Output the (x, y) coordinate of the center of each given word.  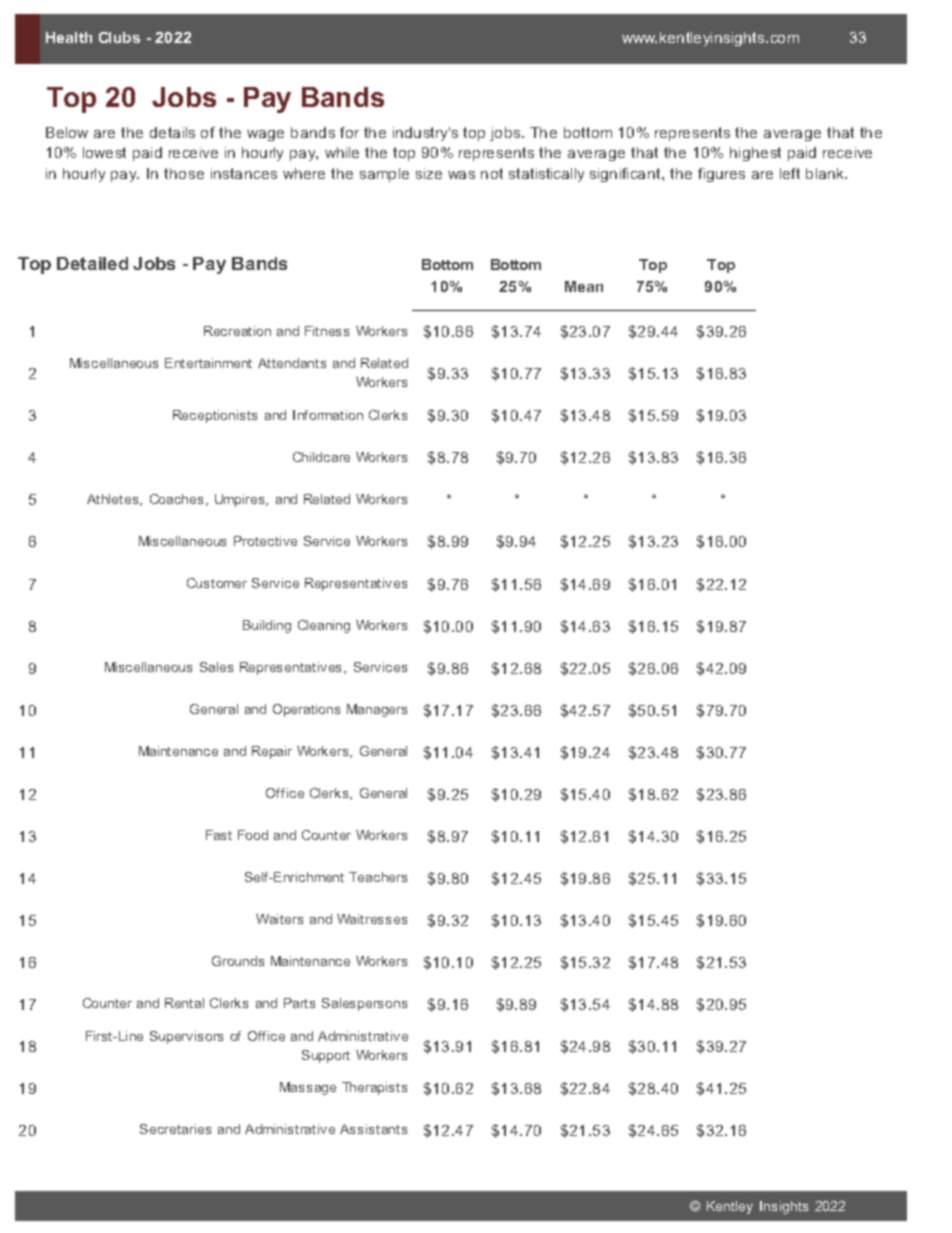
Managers (377, 710)
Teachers (378, 877)
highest (755, 154)
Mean (584, 286)
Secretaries (175, 1129)
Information (328, 415)
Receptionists (215, 416)
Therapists (374, 1088)
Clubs (119, 37)
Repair (272, 752)
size (429, 173)
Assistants (373, 1129)
